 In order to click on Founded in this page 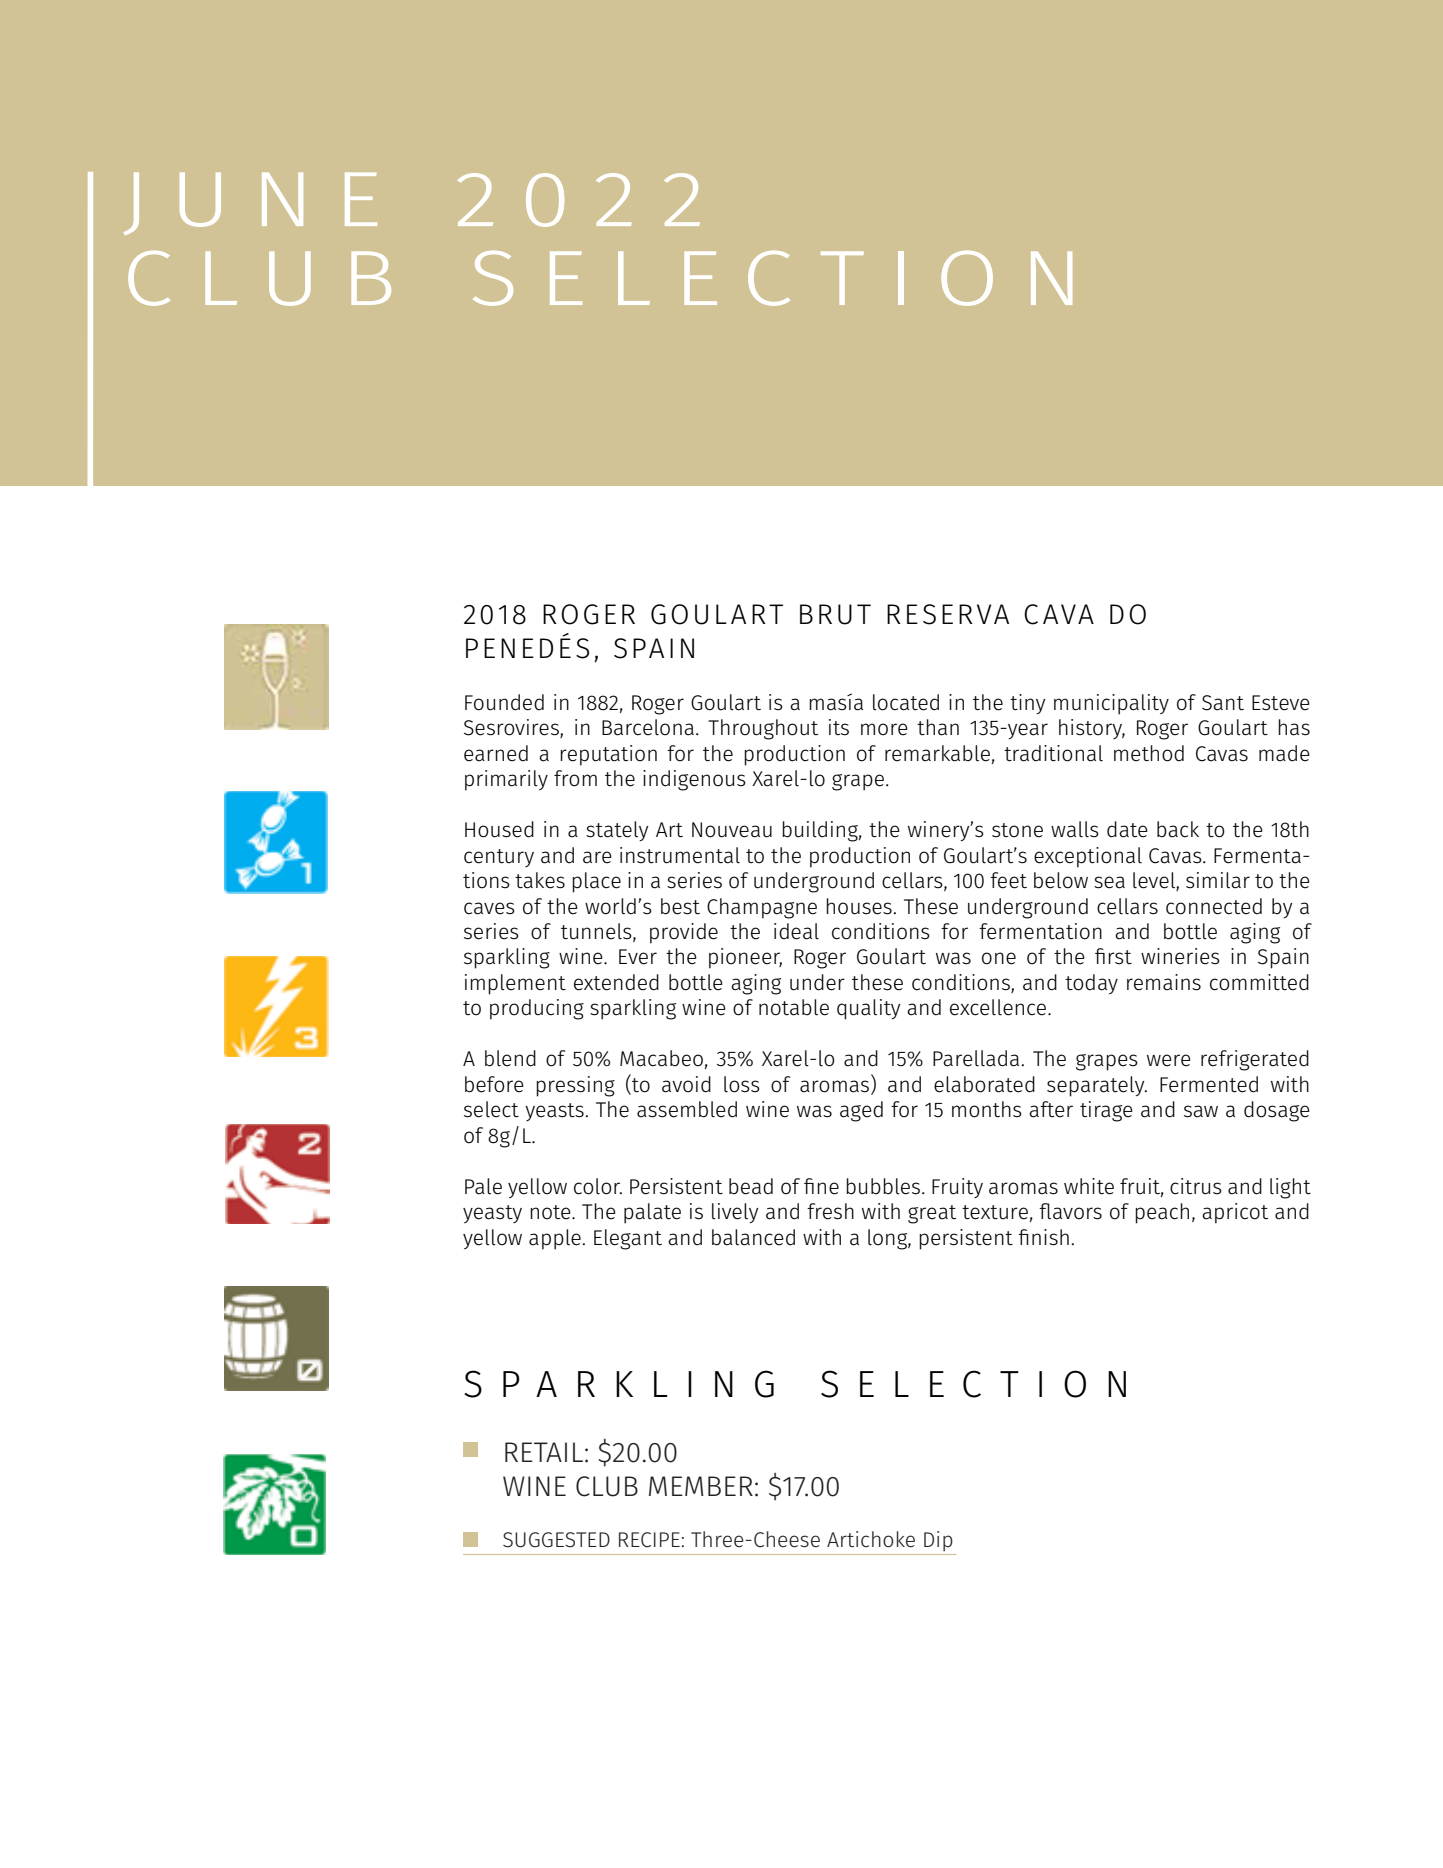, I will do `click(504, 702)`.
